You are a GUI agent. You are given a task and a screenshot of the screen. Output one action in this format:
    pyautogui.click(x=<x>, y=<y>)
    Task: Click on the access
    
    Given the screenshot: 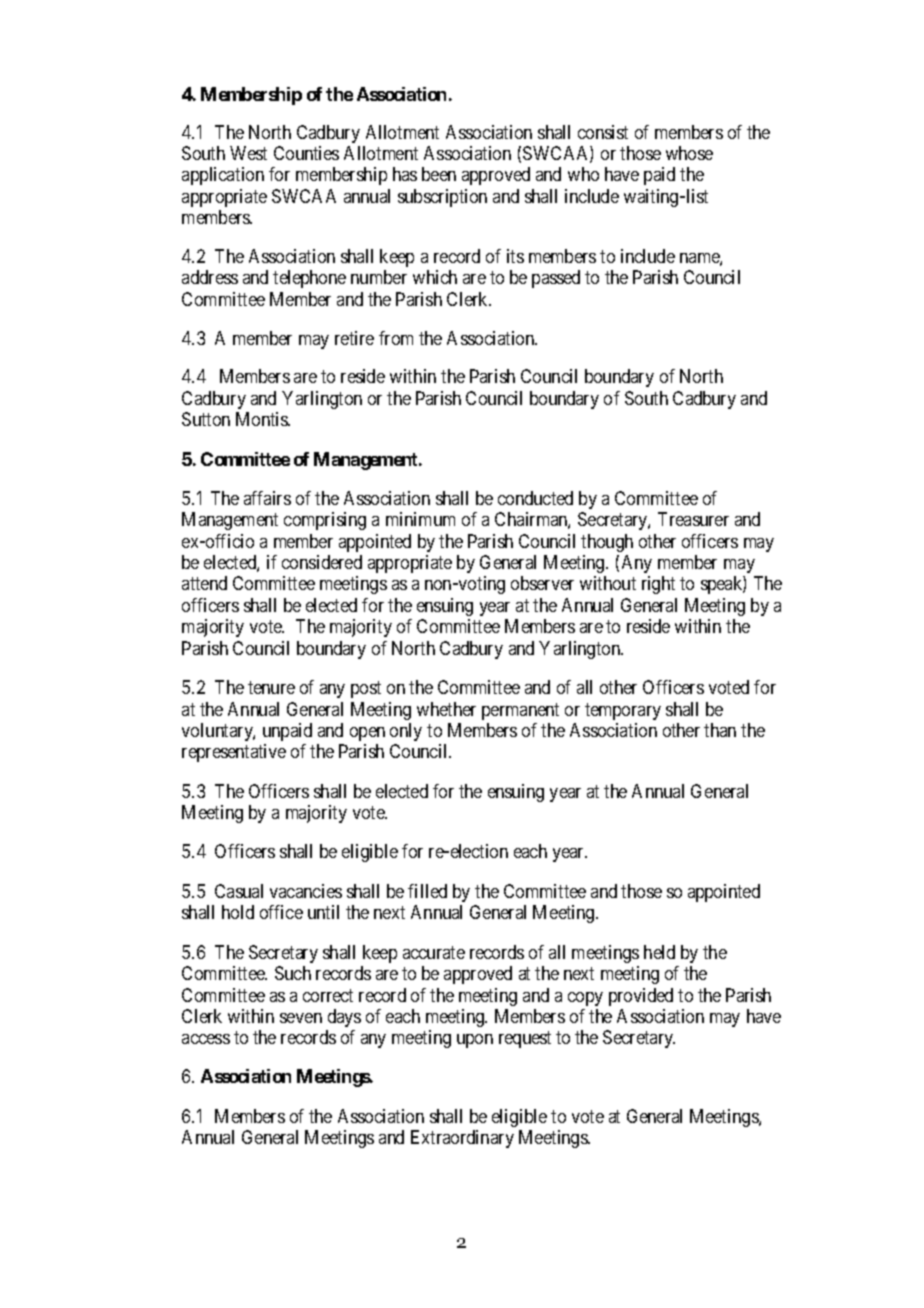 What is the action you would take?
    pyautogui.click(x=206, y=1039)
